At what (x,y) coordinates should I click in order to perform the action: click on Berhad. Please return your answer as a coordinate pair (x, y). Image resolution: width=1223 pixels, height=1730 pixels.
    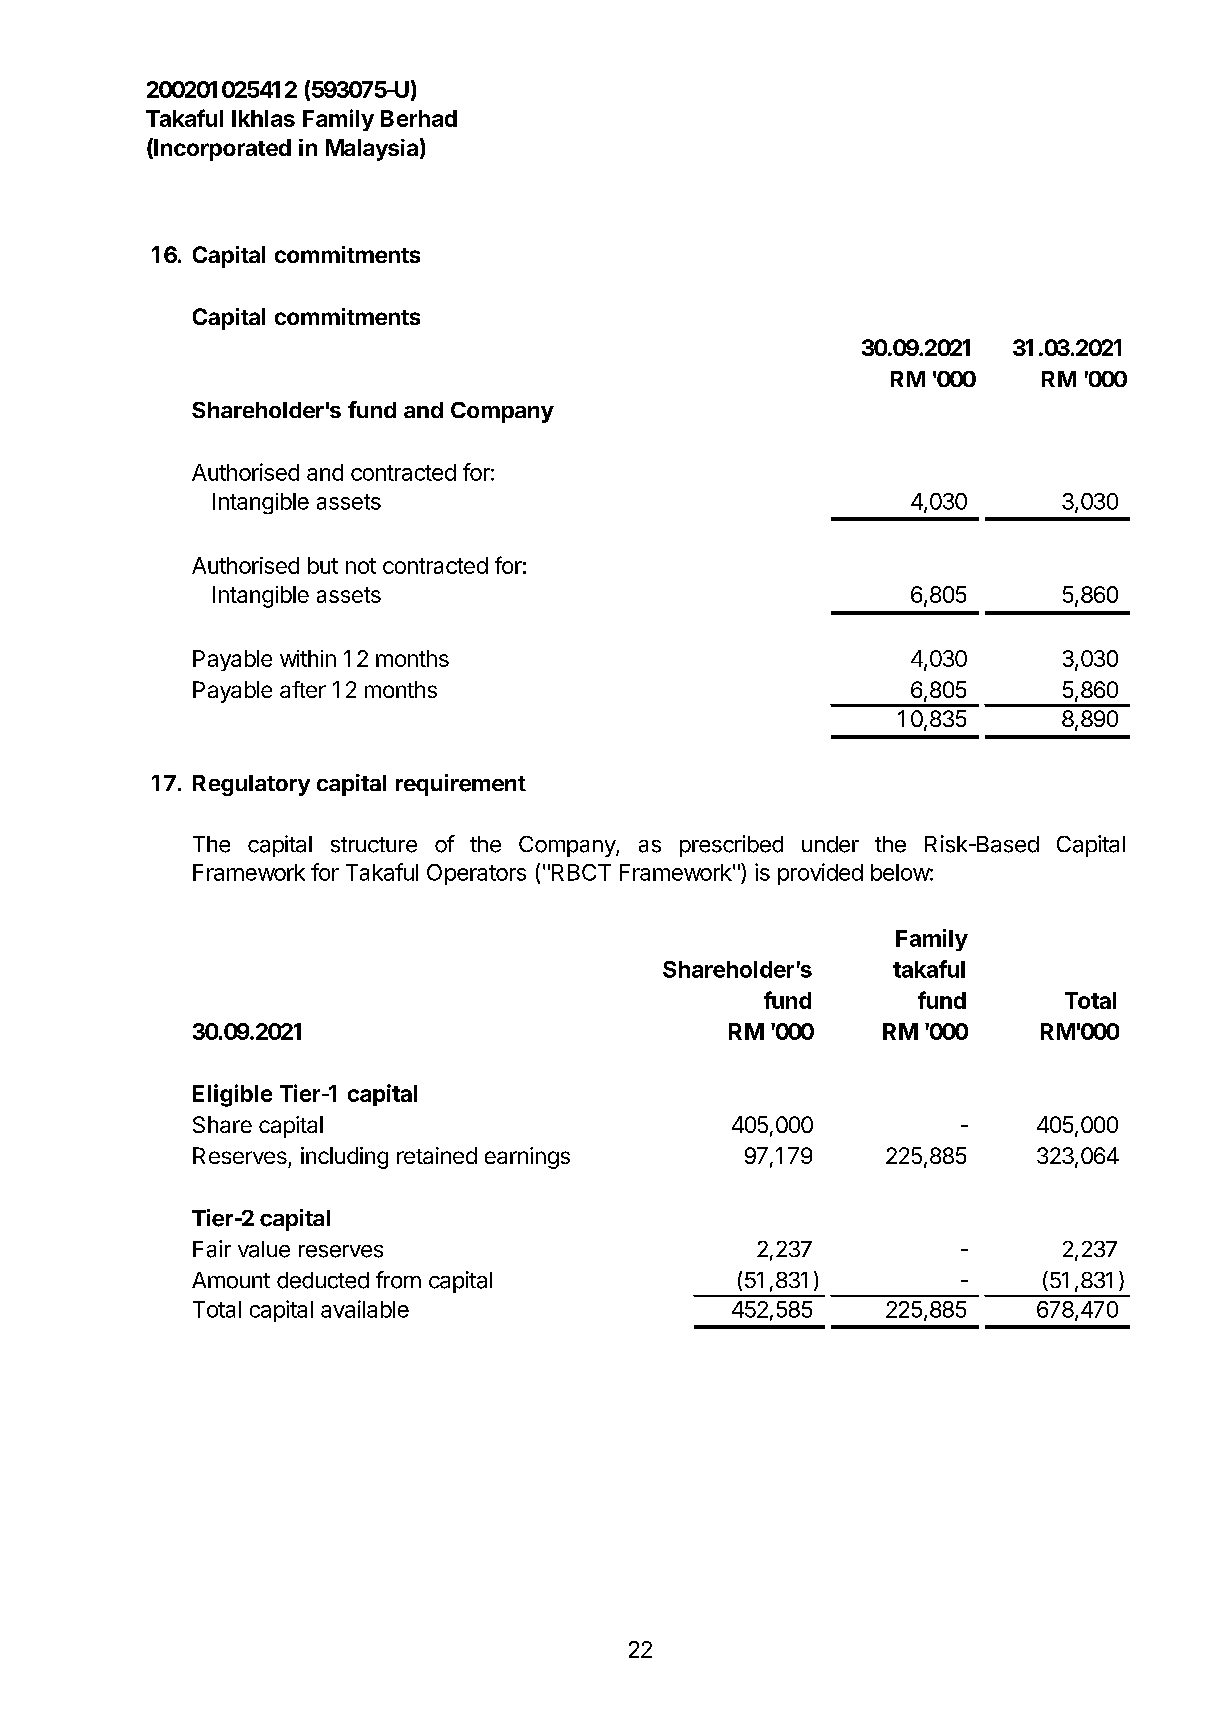
    Looking at the image, I should click on (419, 118).
